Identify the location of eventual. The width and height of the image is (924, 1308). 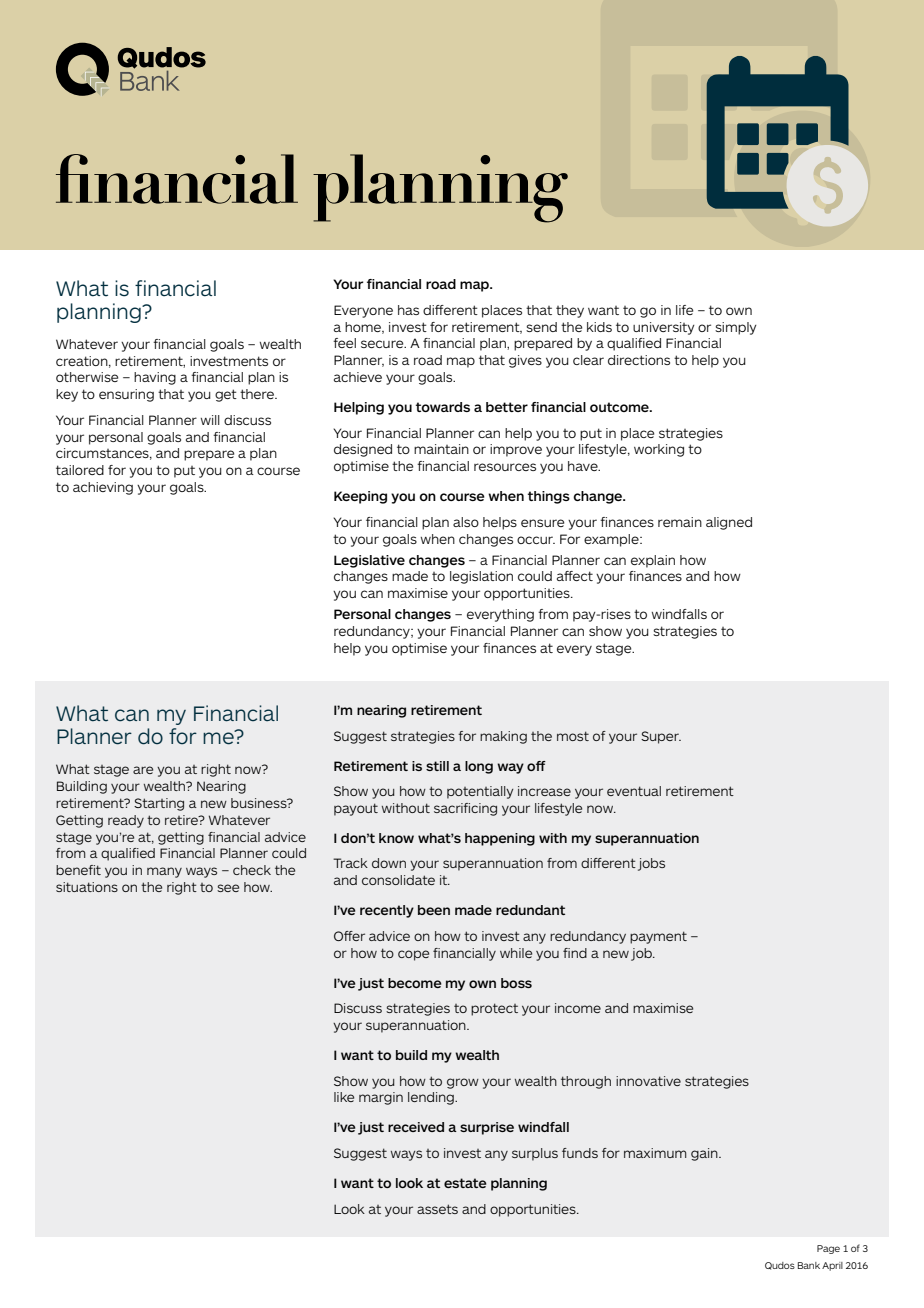
(634, 791).
